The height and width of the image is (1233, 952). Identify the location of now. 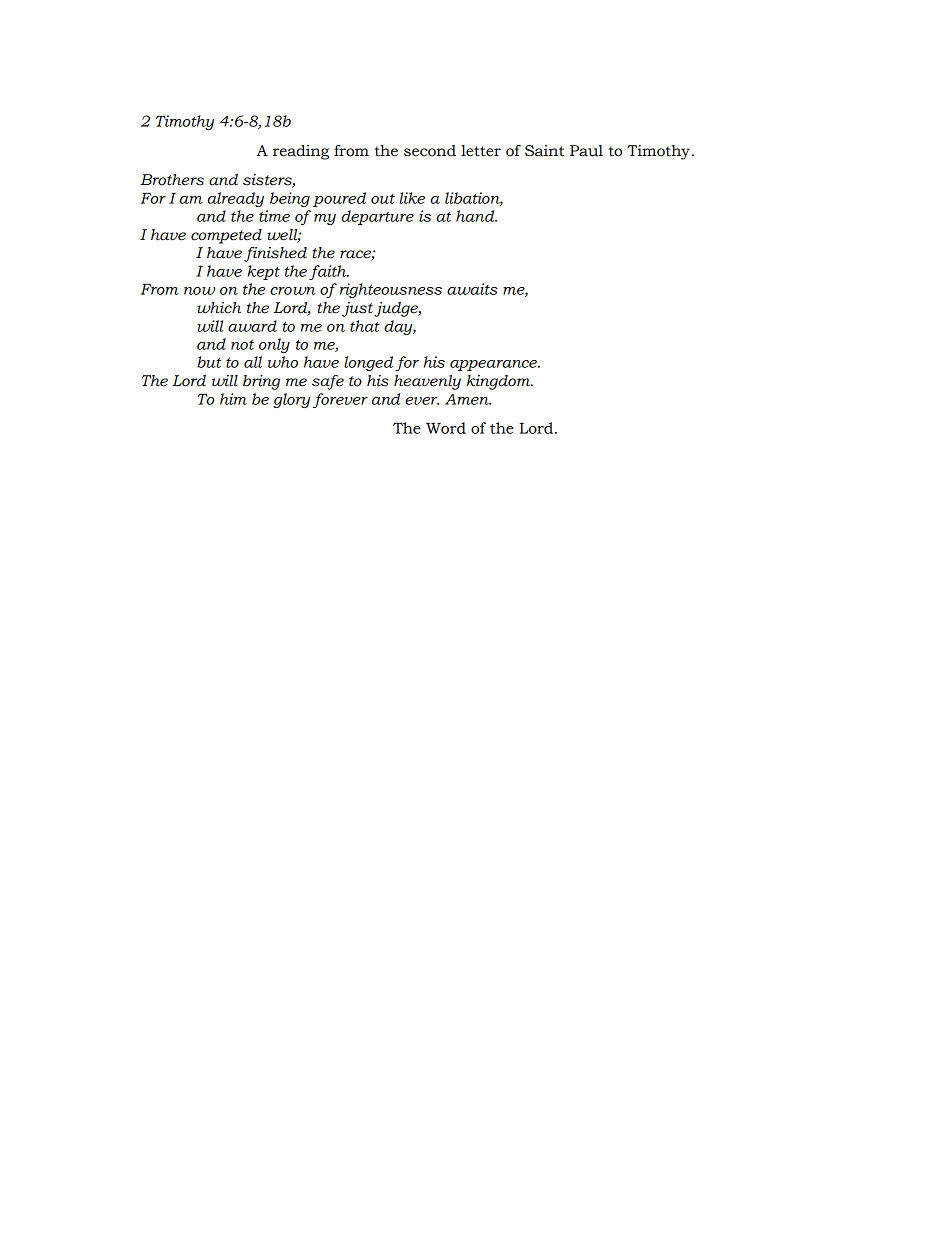
(199, 291).
